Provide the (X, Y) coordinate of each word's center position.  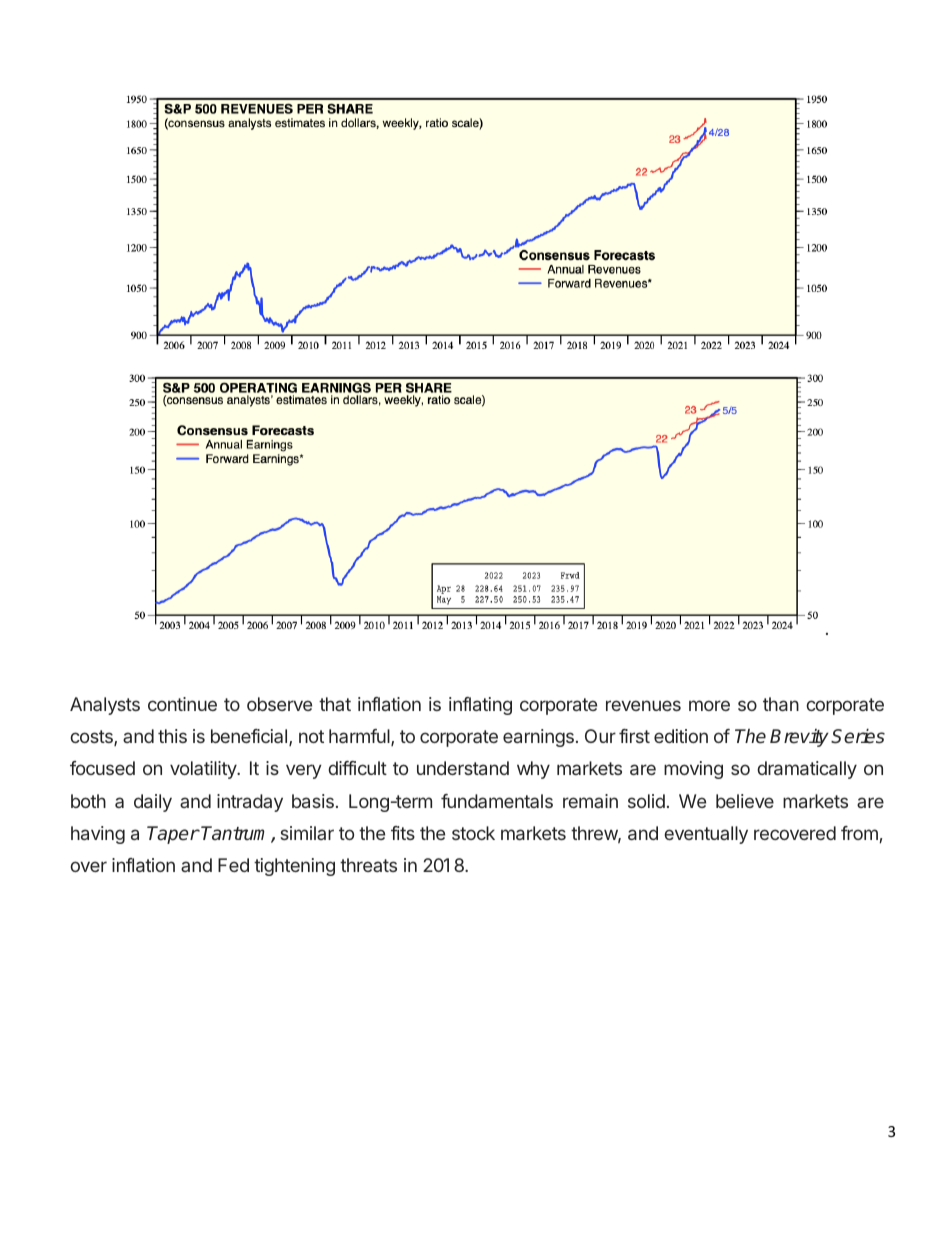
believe (745, 801)
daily (153, 803)
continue (182, 704)
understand (463, 768)
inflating (480, 706)
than (781, 704)
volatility (204, 770)
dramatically (807, 770)
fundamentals (497, 801)
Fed (233, 865)
